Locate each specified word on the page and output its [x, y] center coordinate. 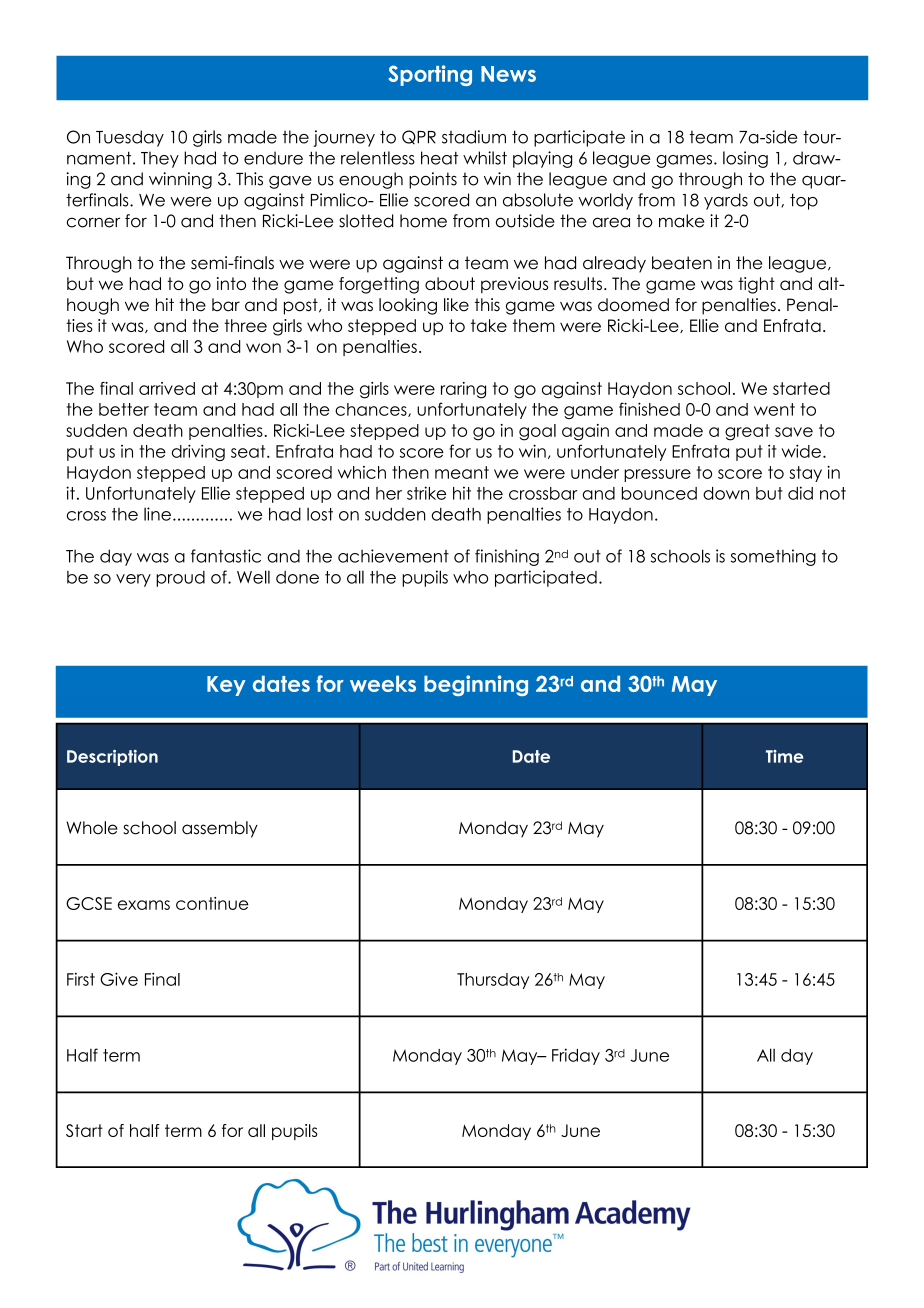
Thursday [493, 981]
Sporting [430, 75]
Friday [576, 1056]
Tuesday [130, 138]
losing [745, 159]
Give [119, 979]
